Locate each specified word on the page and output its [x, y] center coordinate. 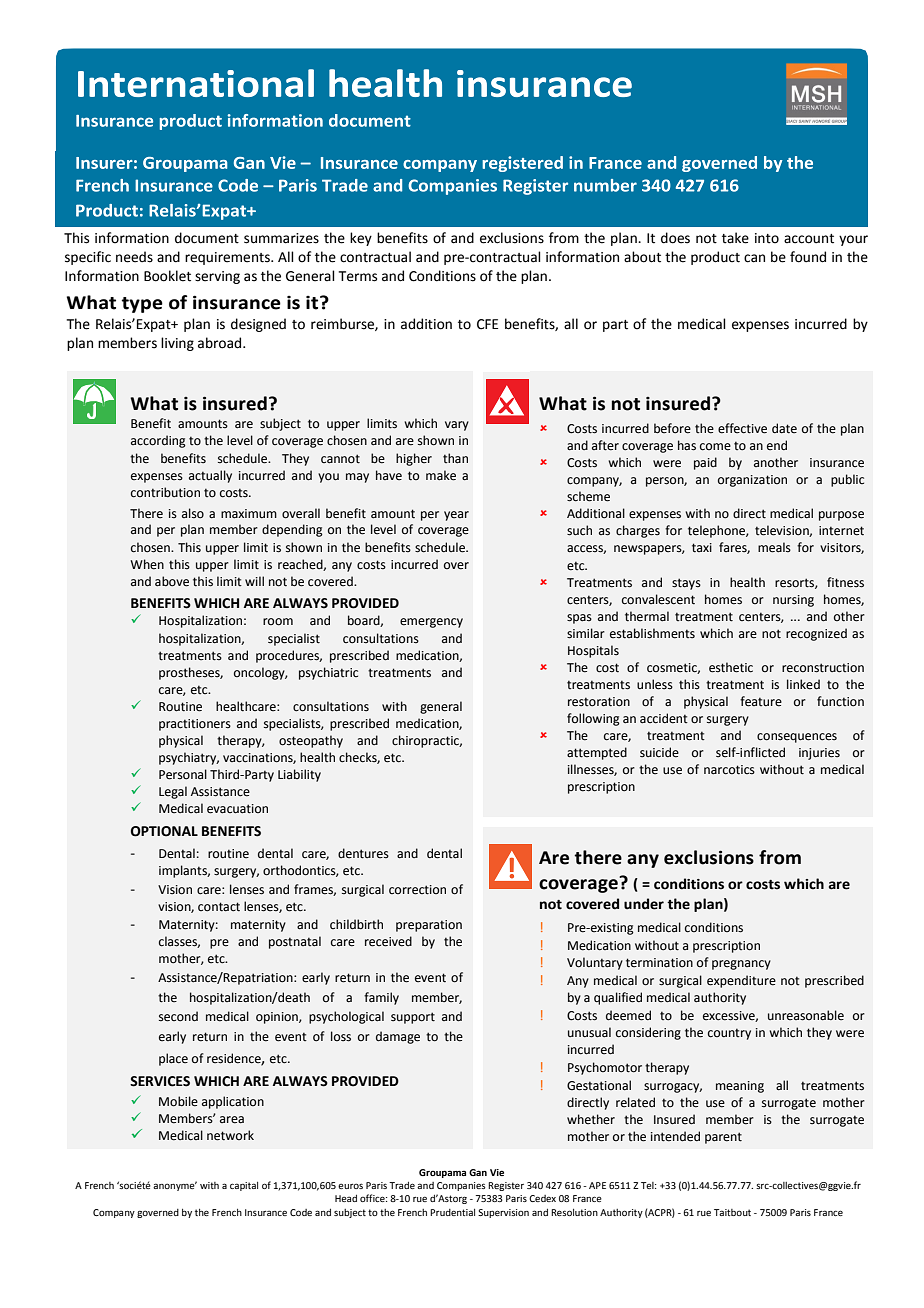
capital [244, 1186]
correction [417, 890]
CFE [487, 324]
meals [774, 547]
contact [219, 907]
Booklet [167, 276]
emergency [431, 623]
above [172, 581]
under [644, 904]
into [767, 238]
